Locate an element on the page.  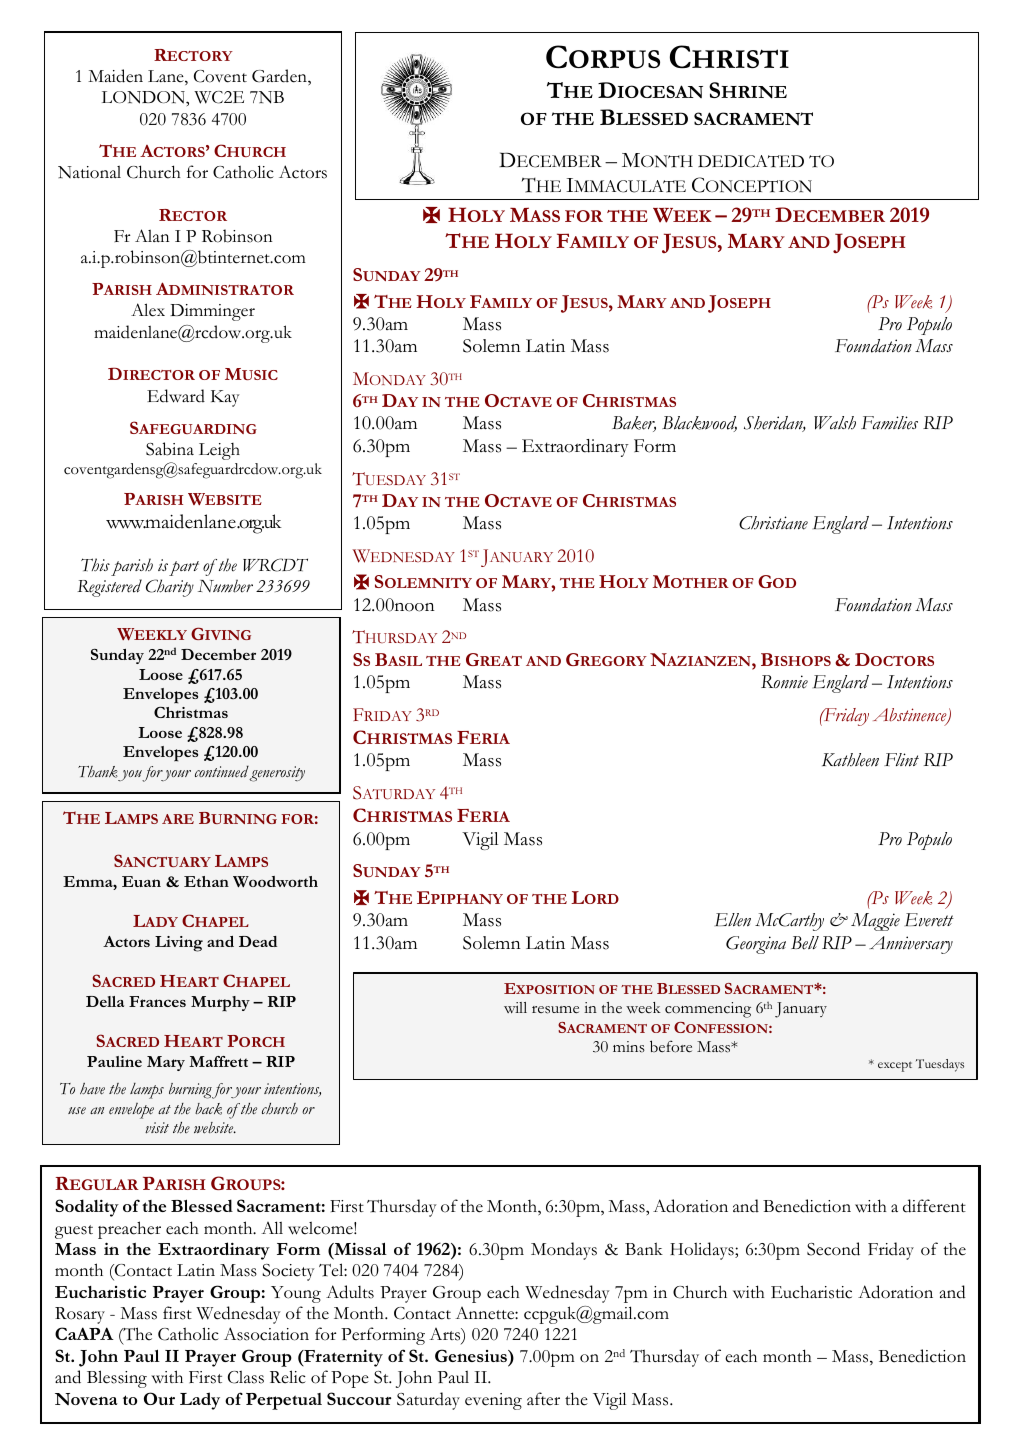
generosity is located at coordinates (277, 774).
